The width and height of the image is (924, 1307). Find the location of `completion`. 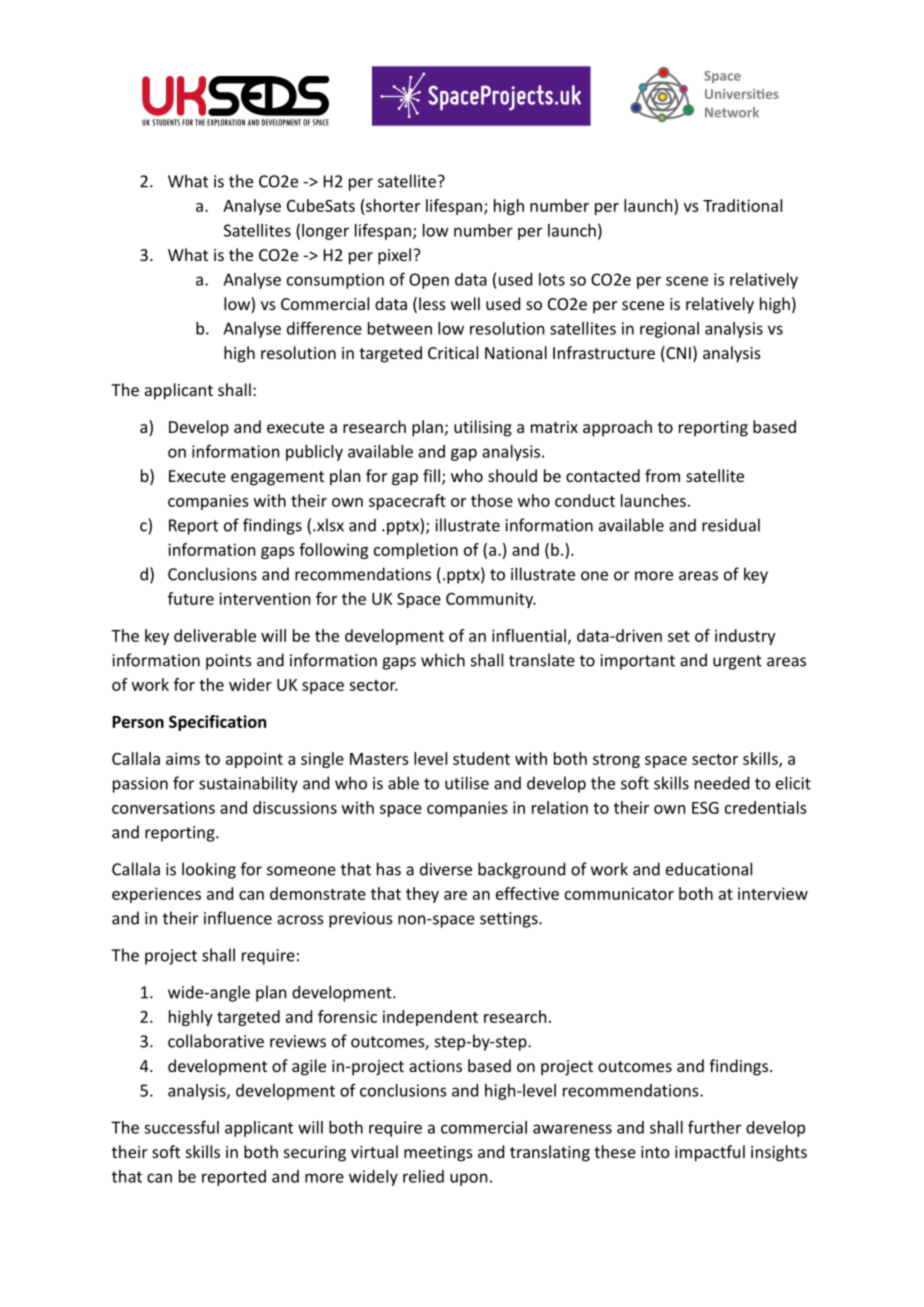

completion is located at coordinates (416, 551).
